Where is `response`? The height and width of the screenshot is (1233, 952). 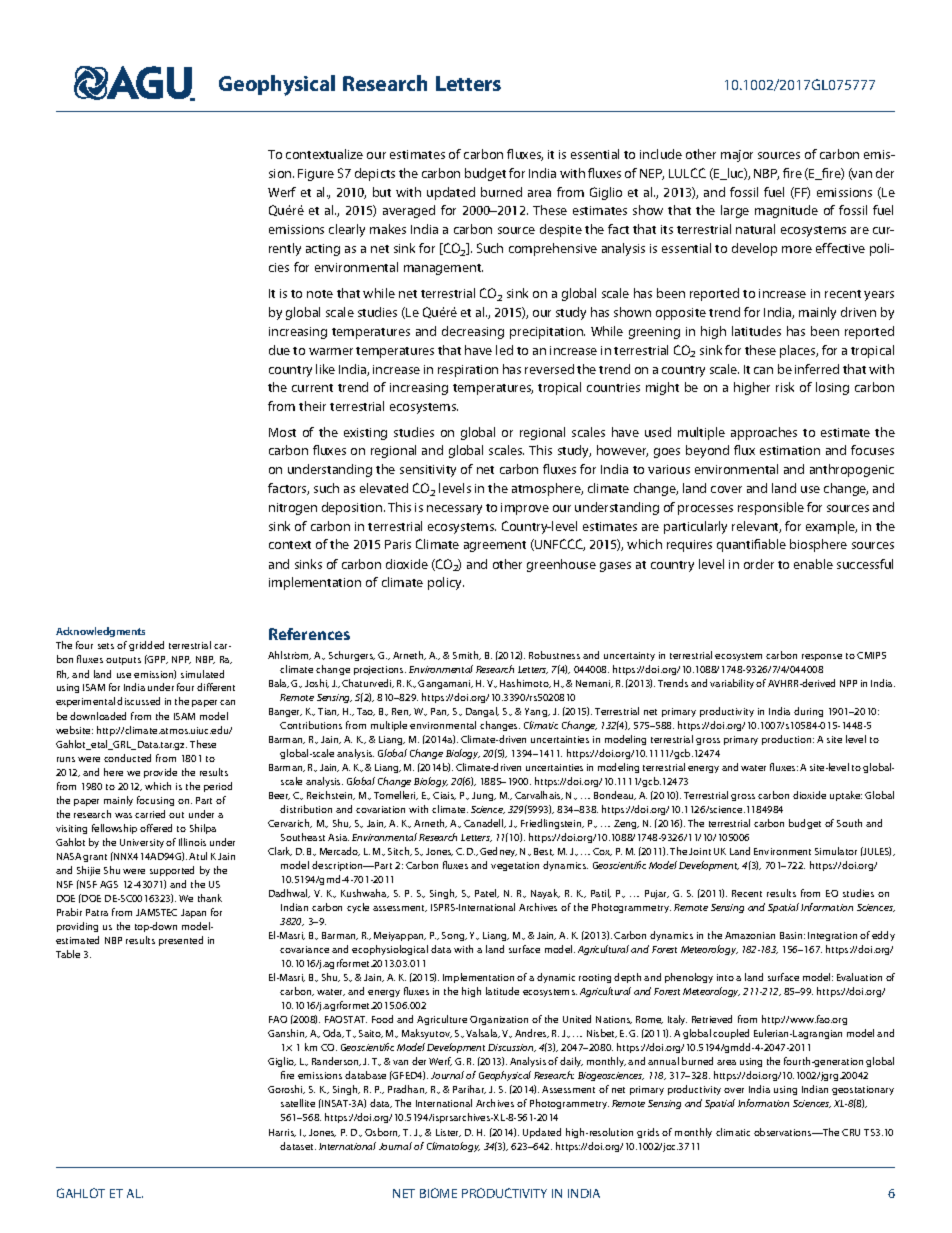
response is located at coordinates (822, 657).
